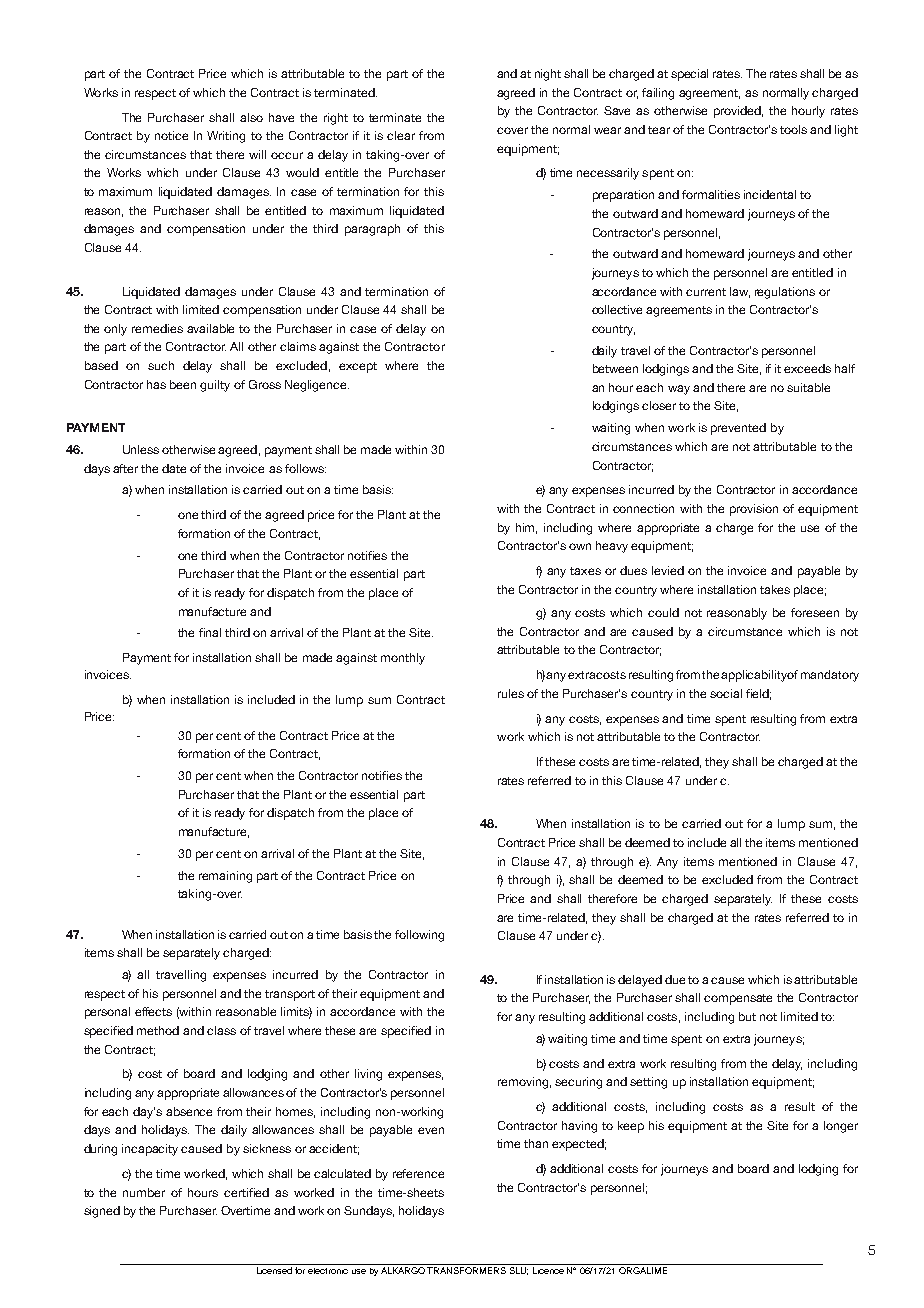  What do you see at coordinates (793, 129) in the page?
I see `tools` at bounding box center [793, 129].
